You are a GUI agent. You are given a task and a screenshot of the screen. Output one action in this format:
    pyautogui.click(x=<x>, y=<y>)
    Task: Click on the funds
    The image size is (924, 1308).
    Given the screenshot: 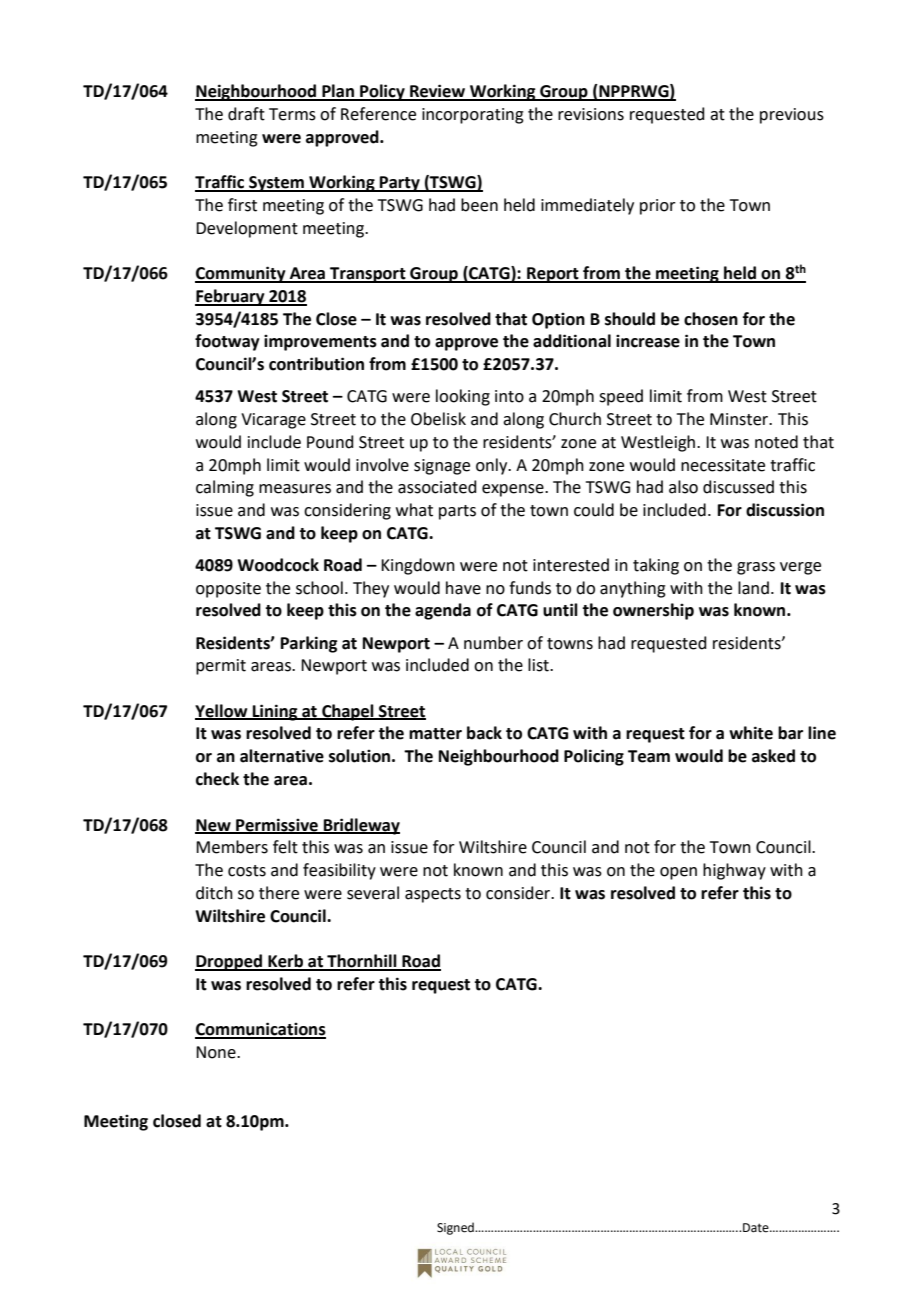 What is the action you would take?
    pyautogui.click(x=530, y=588)
